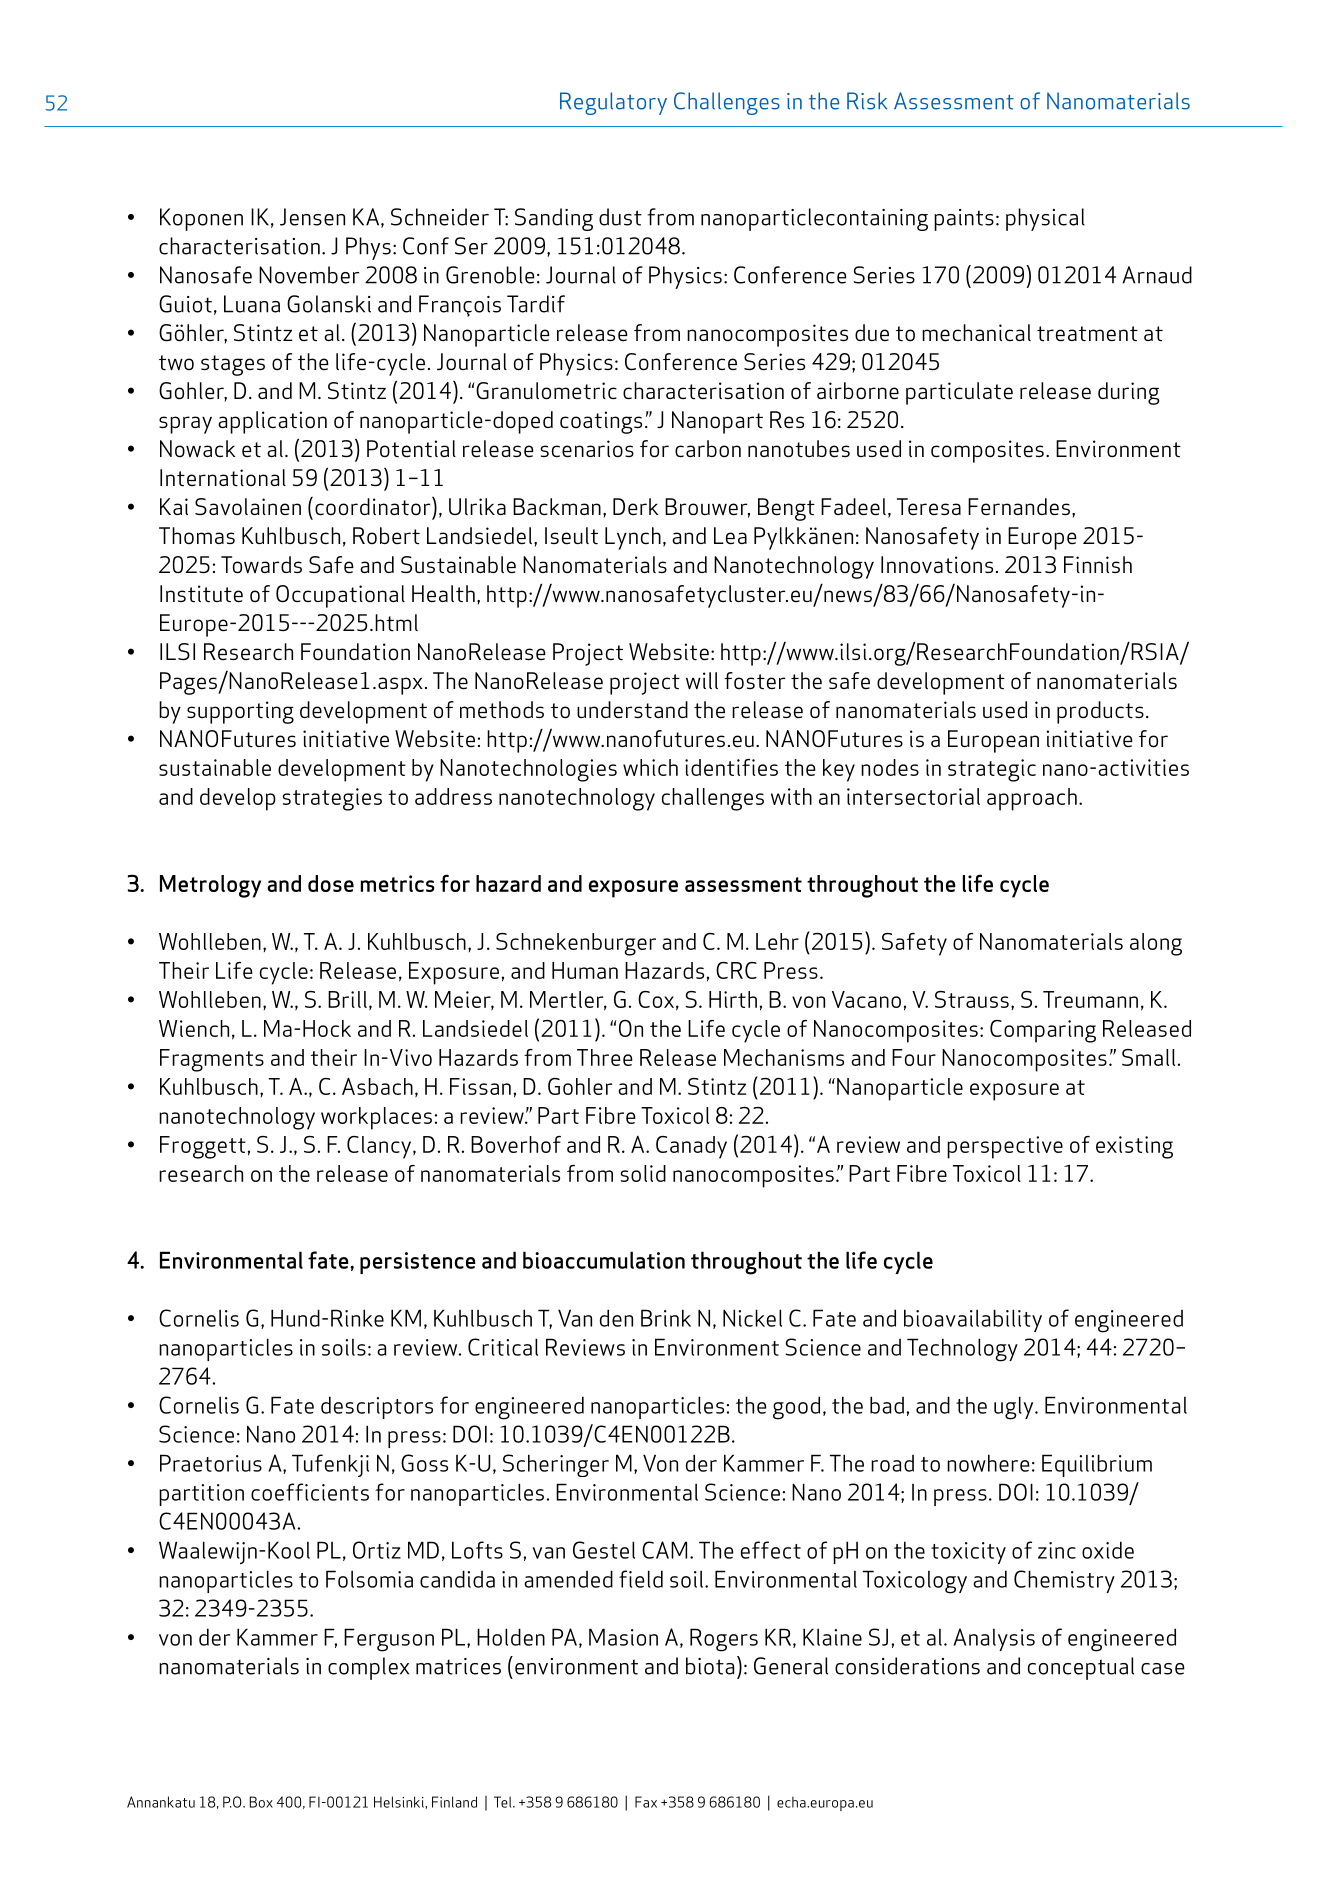 This image has width=1327, height=1877. Describe the element at coordinates (646, 1802) in the image. I see `Fax` at that location.
